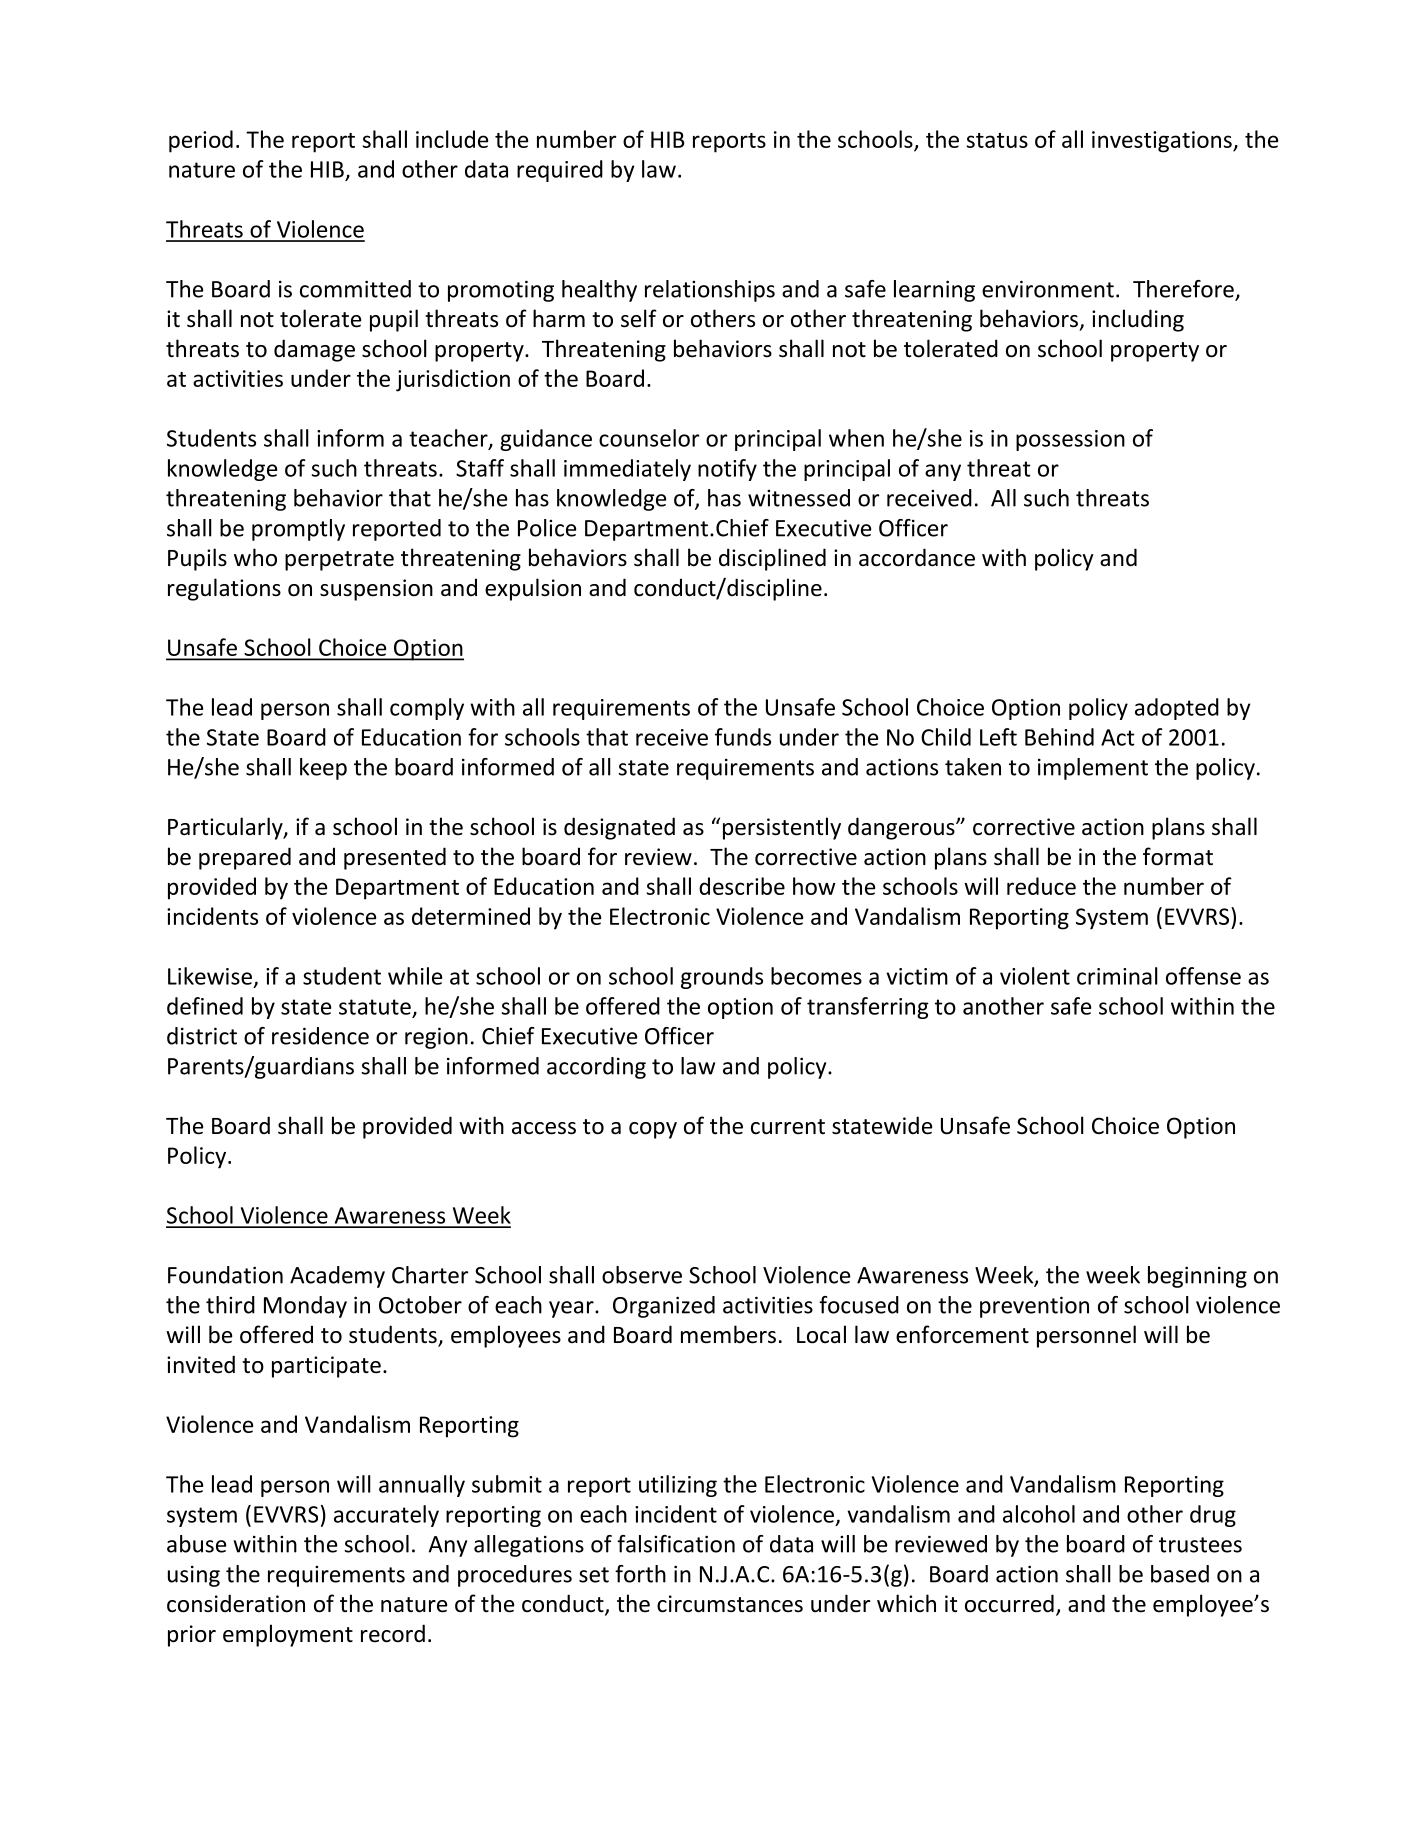 The height and width of the screenshot is (1826, 1411). What do you see at coordinates (742, 886) in the screenshot?
I see `describe` at bounding box center [742, 886].
